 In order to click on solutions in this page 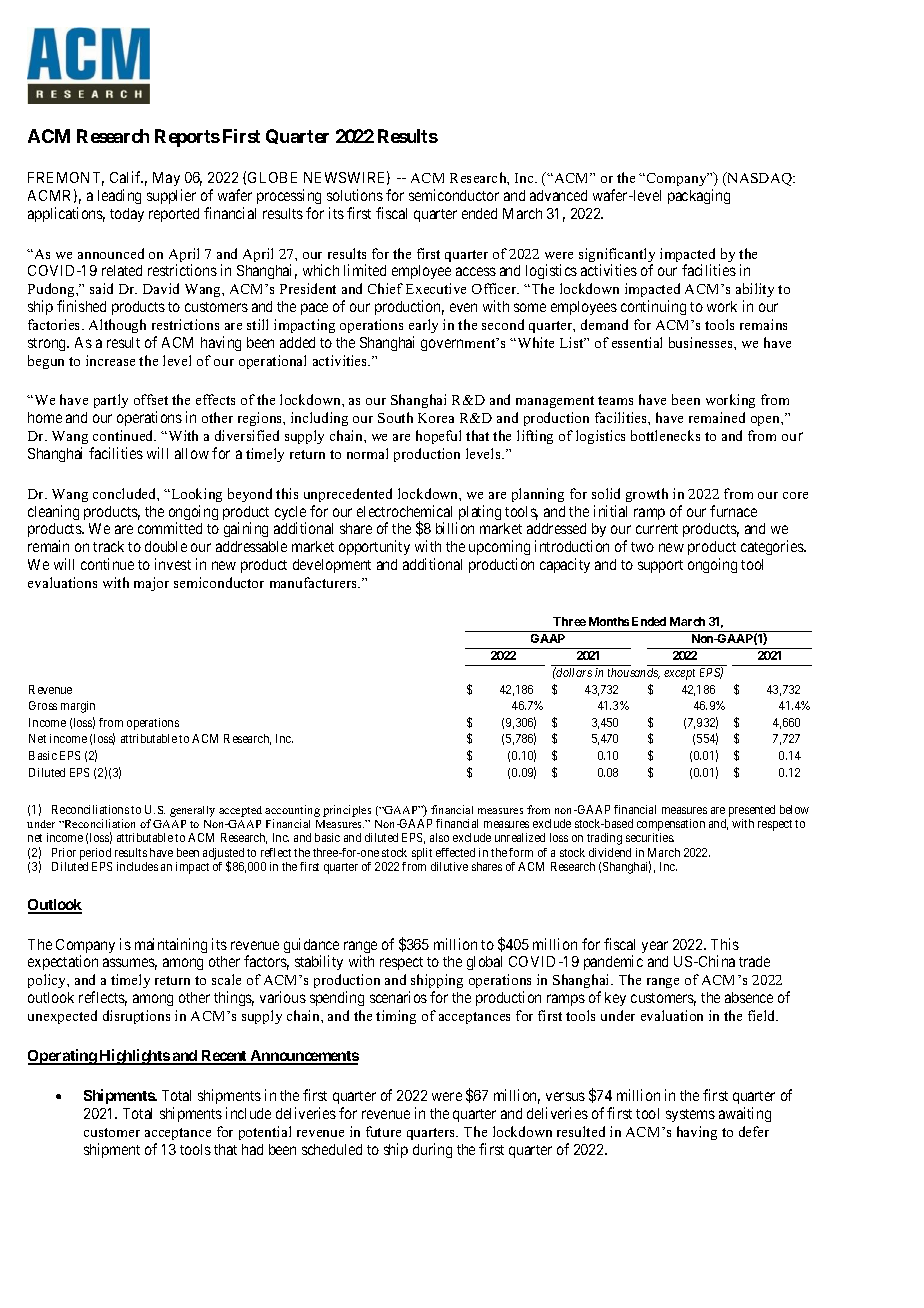, I will do `click(355, 195)`.
